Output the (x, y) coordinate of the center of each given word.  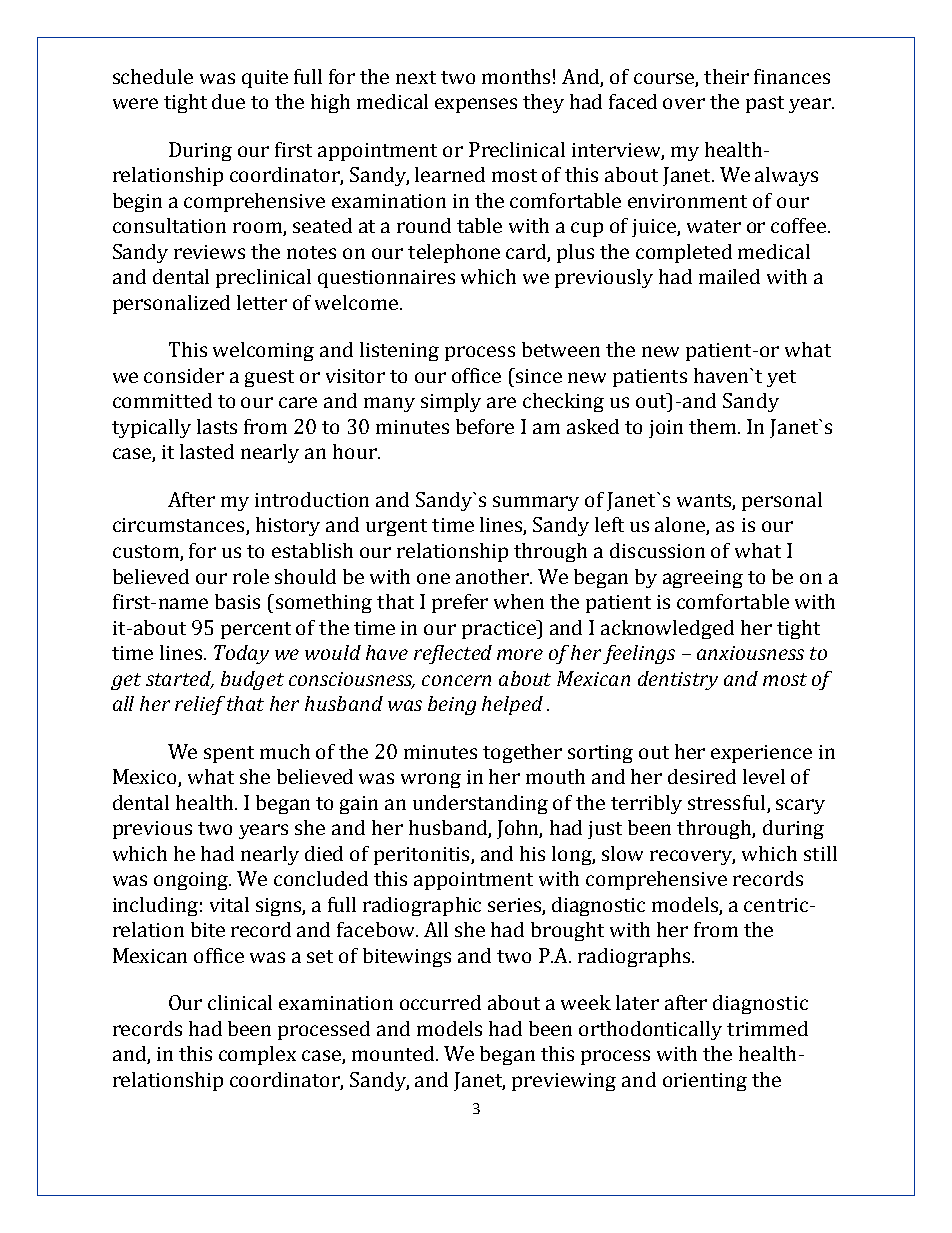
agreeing (703, 579)
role (251, 576)
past (765, 104)
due (228, 101)
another (494, 576)
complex (257, 1055)
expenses (476, 105)
